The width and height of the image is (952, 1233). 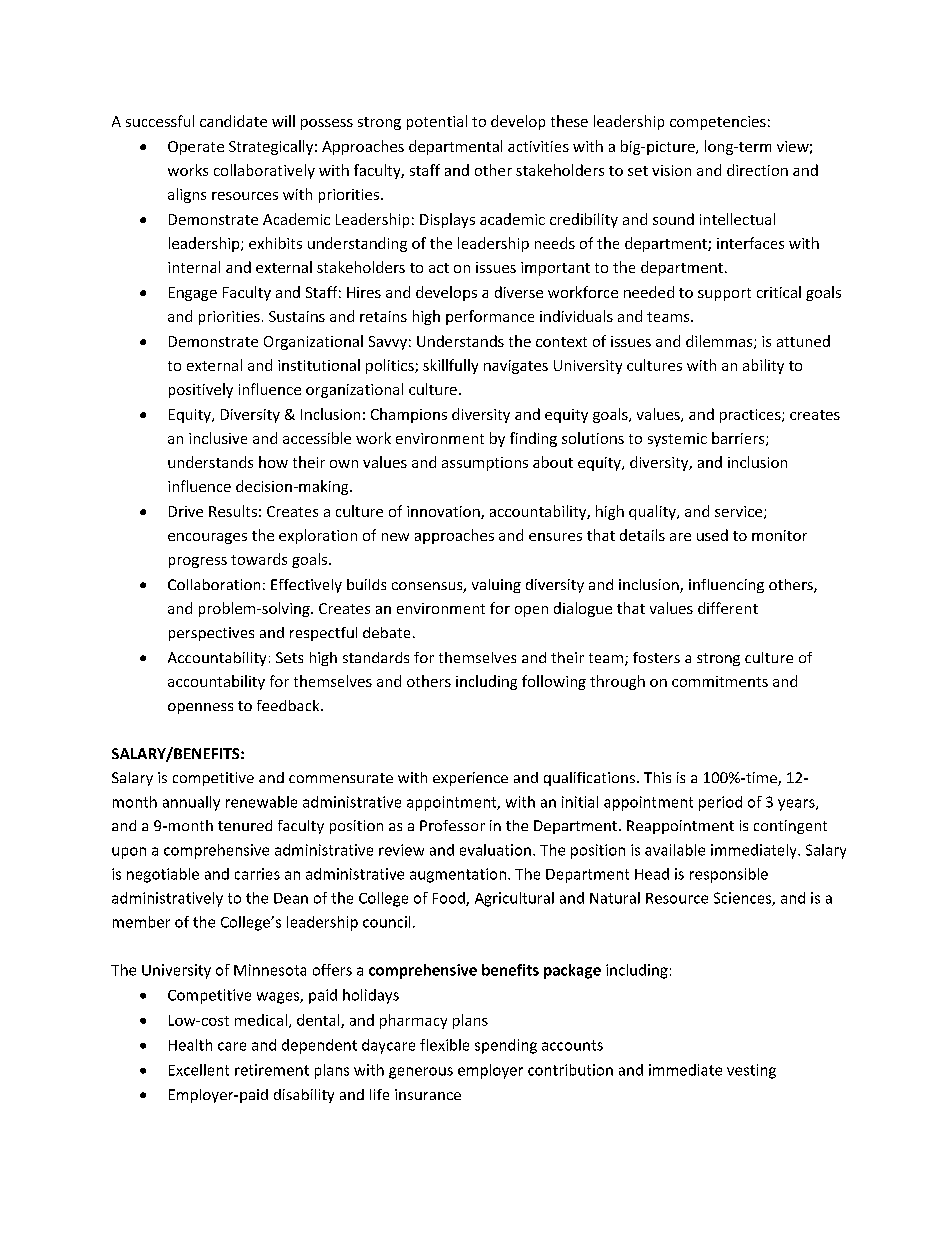 What do you see at coordinates (718, 123) in the image?
I see `competencies` at bounding box center [718, 123].
